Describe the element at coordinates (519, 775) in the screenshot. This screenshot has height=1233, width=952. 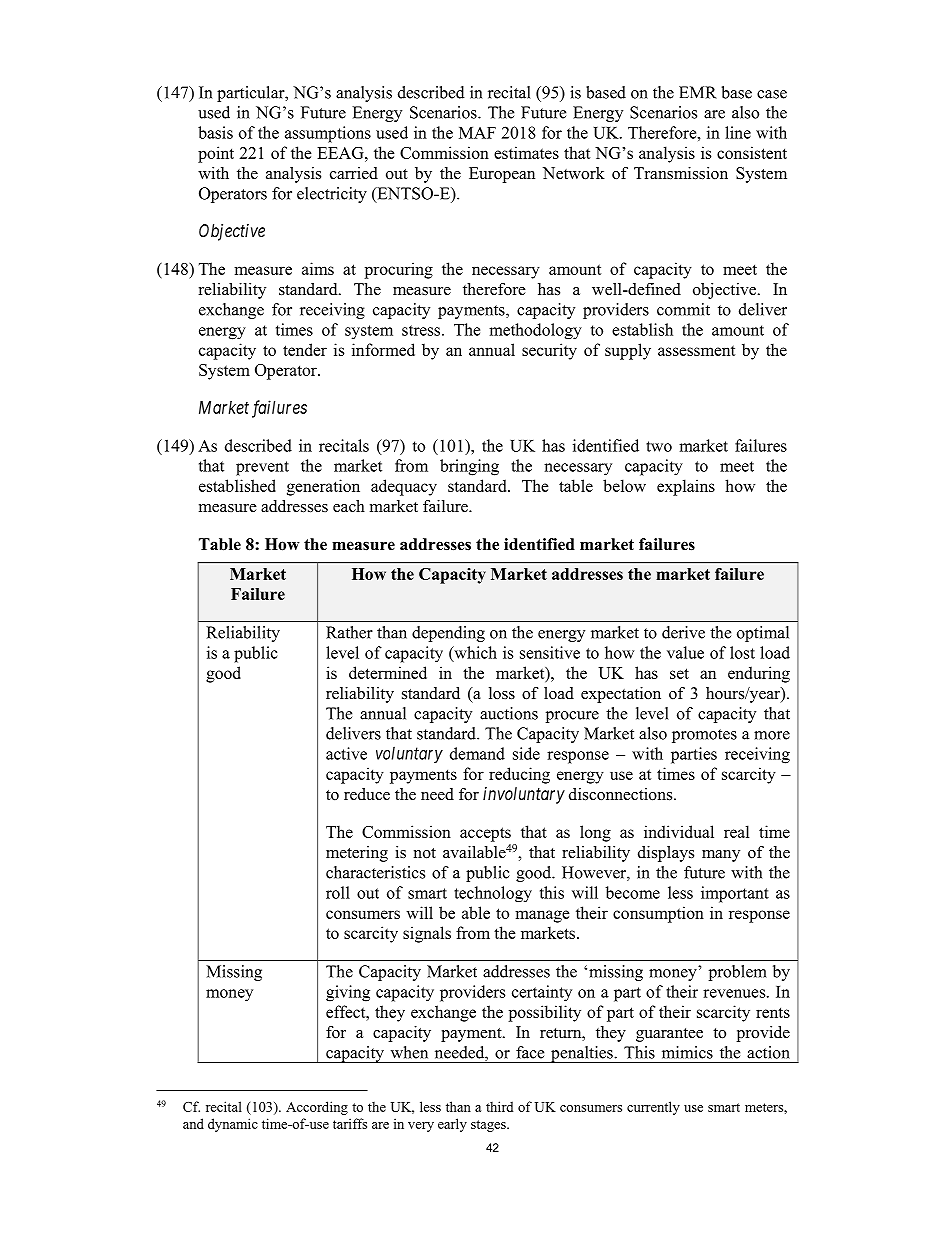
I see `reducing` at that location.
